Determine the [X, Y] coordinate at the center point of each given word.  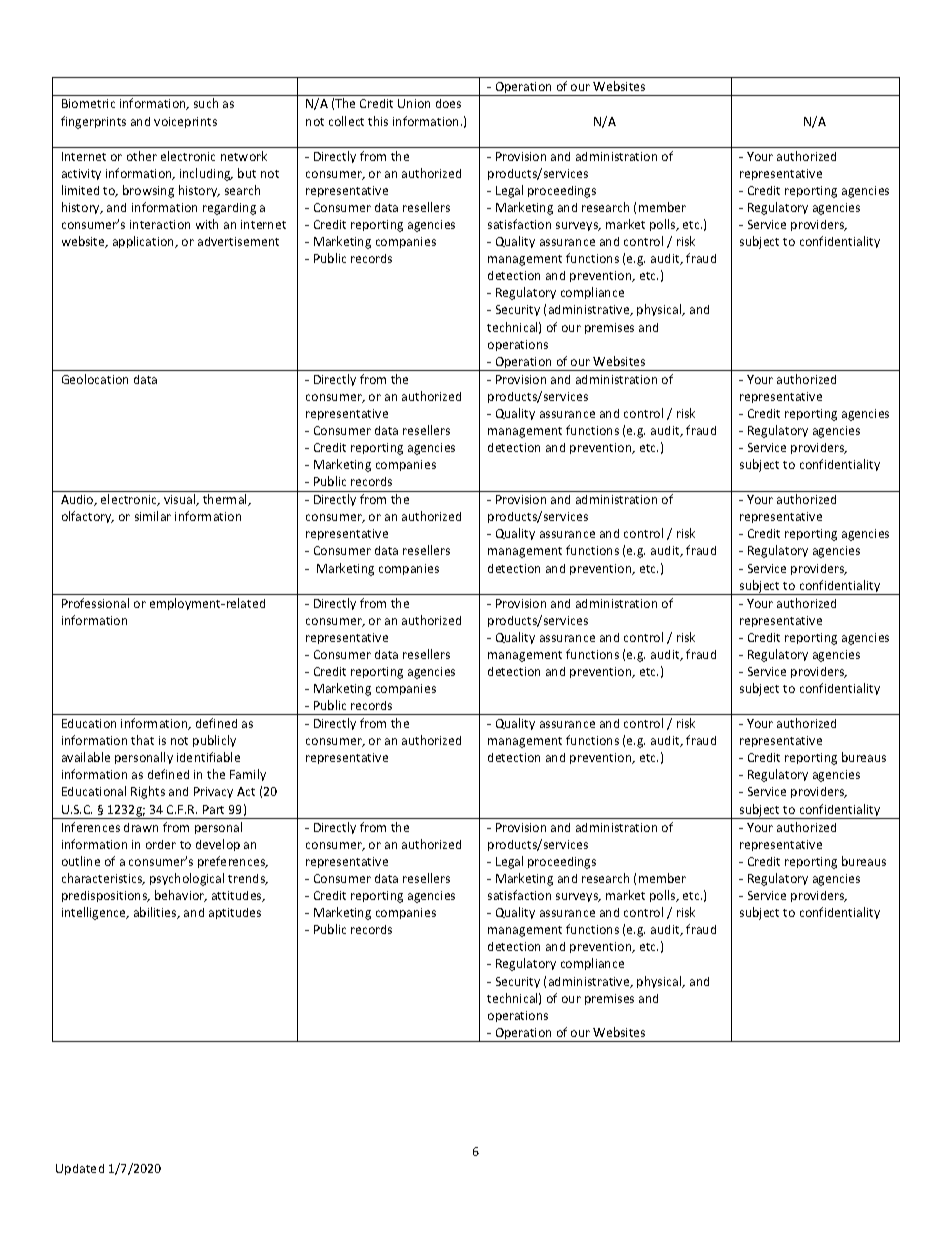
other [142, 156]
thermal [226, 500]
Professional [95, 603]
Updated [80, 1169]
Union [414, 103]
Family [248, 775]
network [244, 156]
